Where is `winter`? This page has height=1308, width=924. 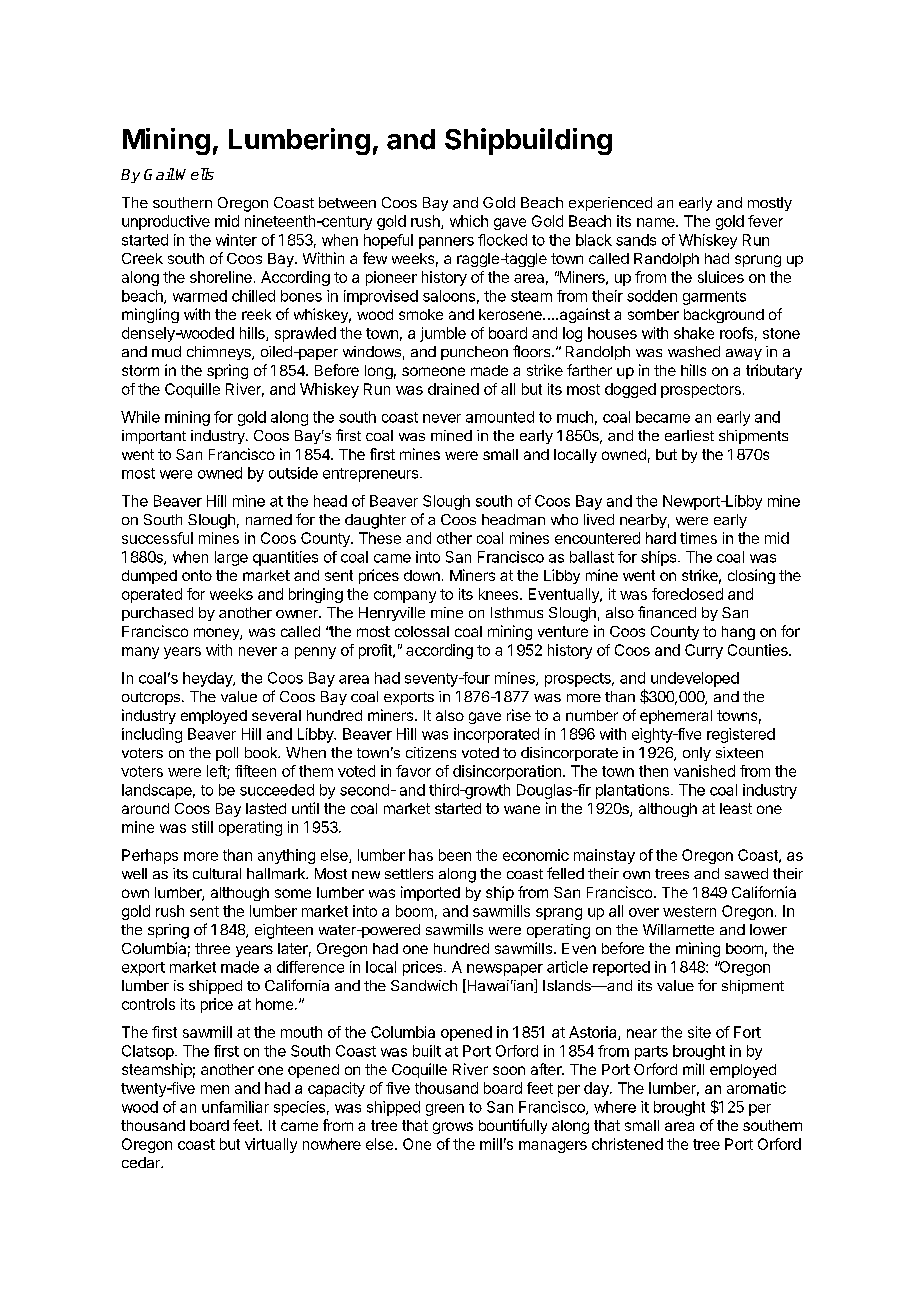 winter is located at coordinates (236, 240).
